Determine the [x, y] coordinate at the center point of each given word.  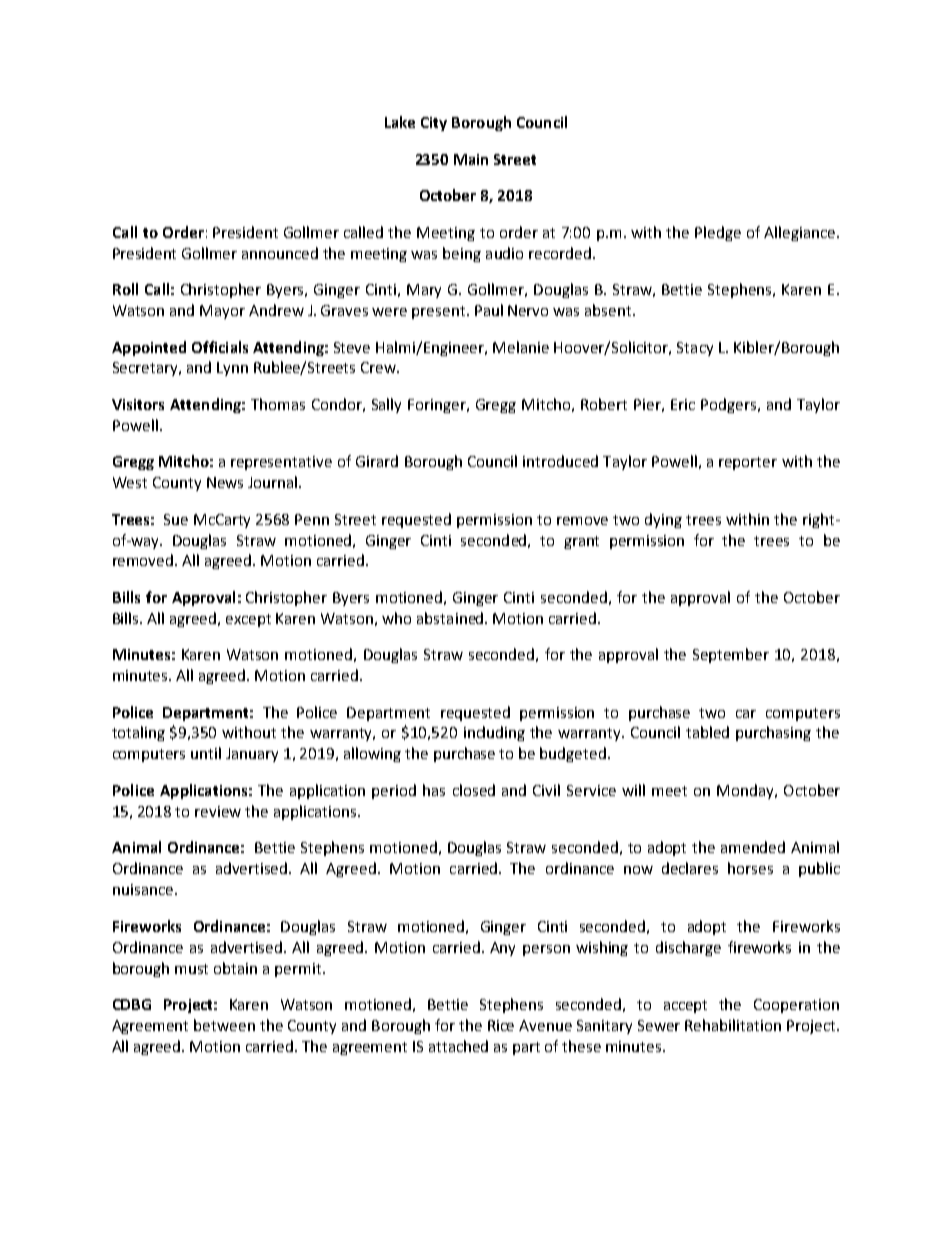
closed [474, 790]
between [224, 1025]
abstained [451, 618]
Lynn [232, 369]
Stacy [695, 349]
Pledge [718, 233]
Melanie [521, 347]
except [248, 620]
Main [471, 159]
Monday [746, 791]
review [218, 811]
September [731, 655]
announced [280, 253]
